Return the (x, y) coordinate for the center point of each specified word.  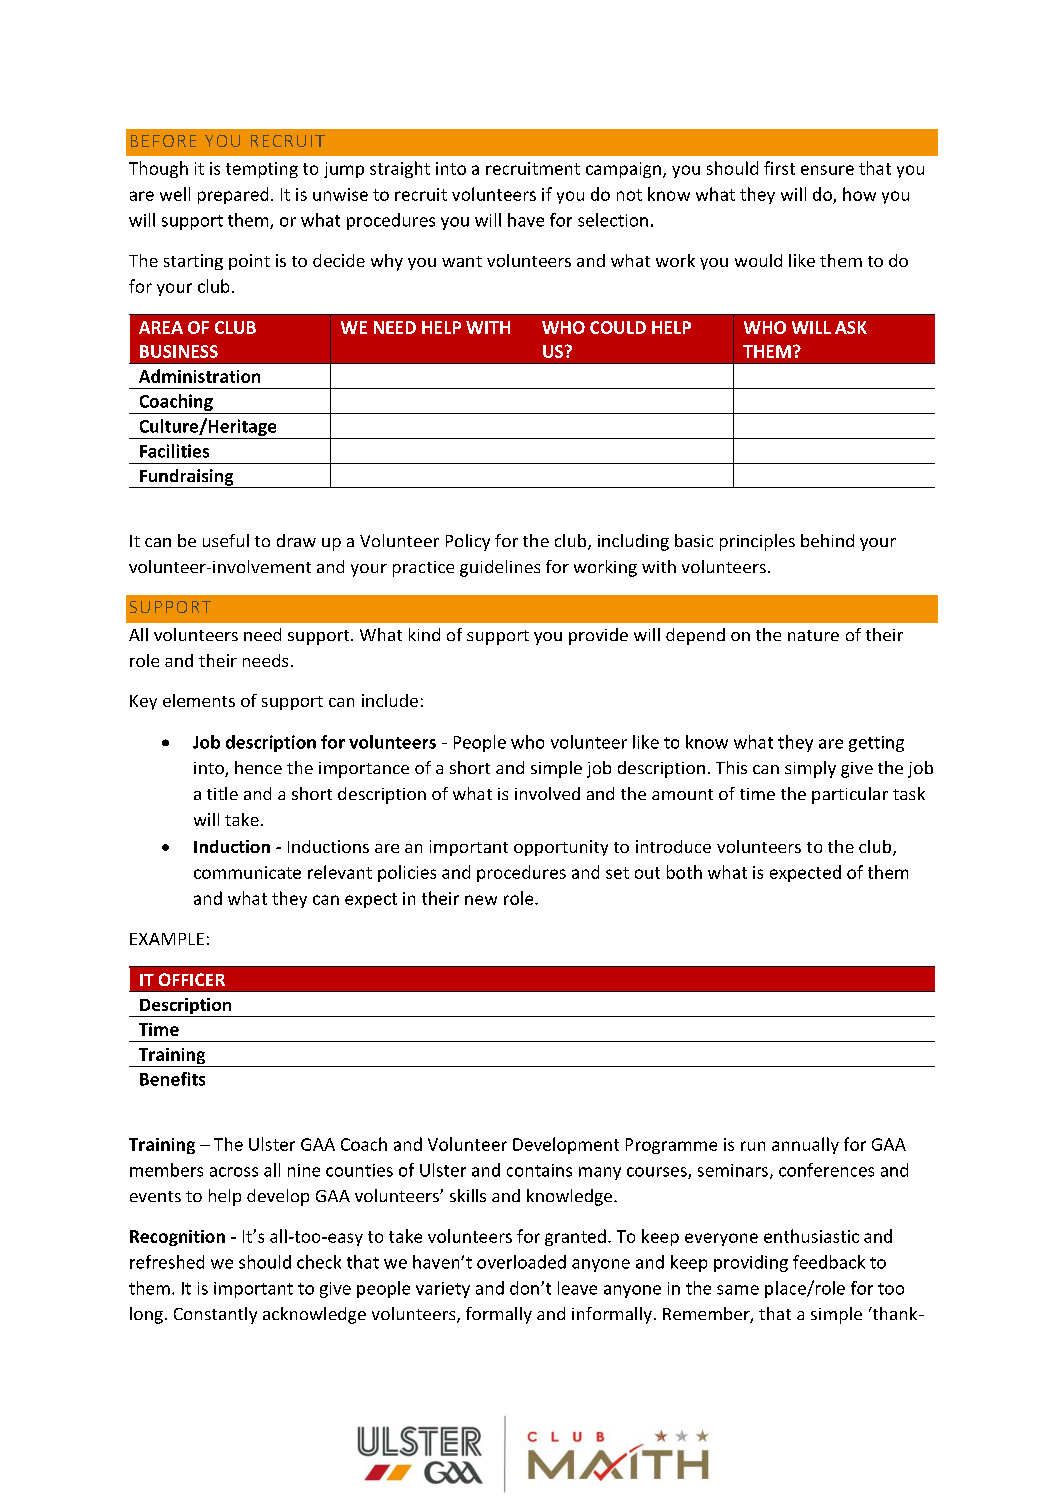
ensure (827, 170)
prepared (233, 195)
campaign (623, 170)
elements (199, 700)
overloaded (521, 1262)
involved (547, 793)
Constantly (215, 1315)
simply (810, 769)
